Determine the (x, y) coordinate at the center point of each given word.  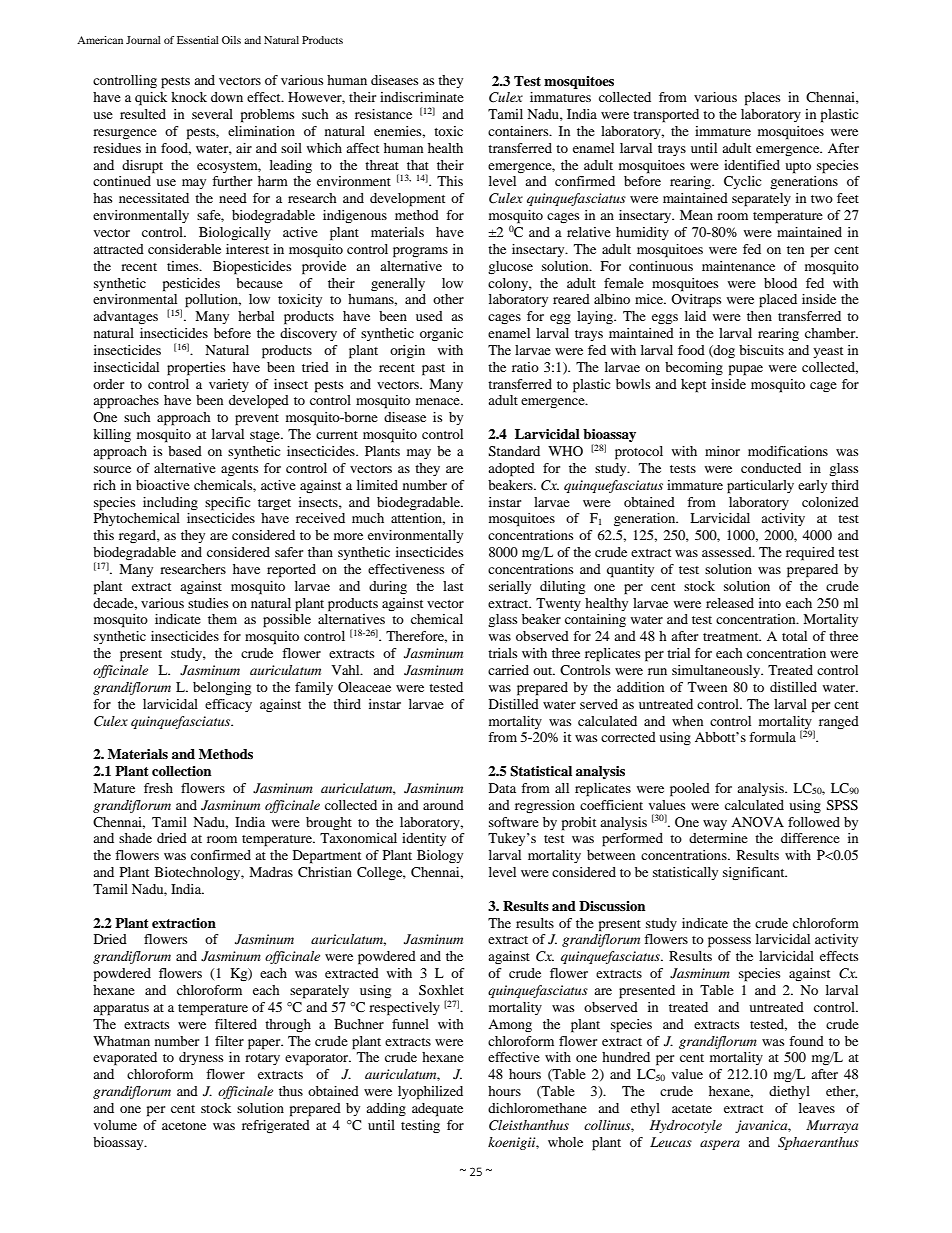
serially (510, 587)
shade (135, 838)
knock (189, 97)
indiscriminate (422, 97)
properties (196, 369)
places (762, 99)
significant (755, 873)
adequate (437, 1110)
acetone (184, 1126)
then (759, 316)
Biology (440, 856)
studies (208, 603)
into (770, 603)
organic (441, 334)
